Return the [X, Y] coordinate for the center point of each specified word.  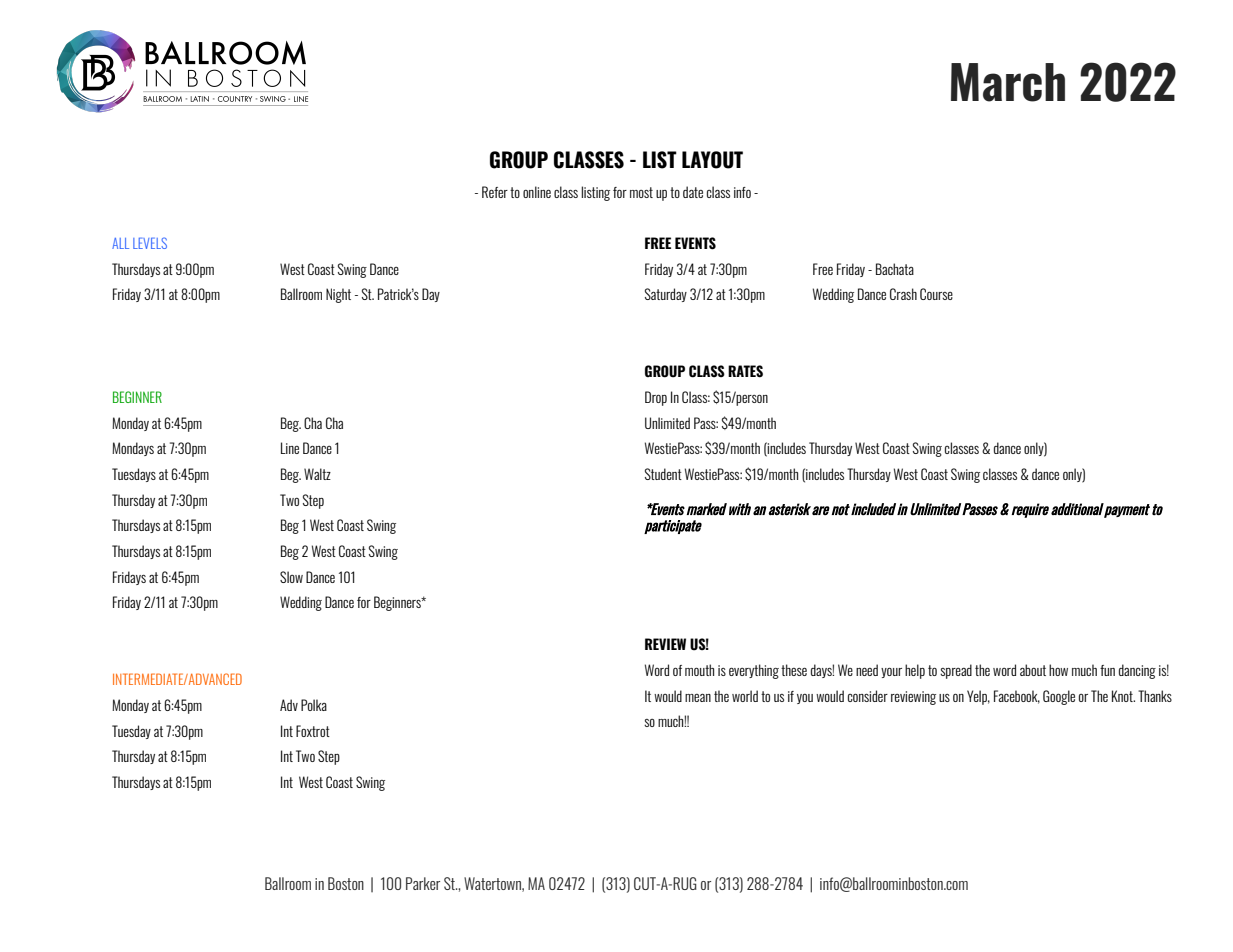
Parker [423, 883]
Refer [495, 192]
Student [663, 474]
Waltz [317, 474]
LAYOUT [712, 160]
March [1008, 82]
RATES [745, 371]
